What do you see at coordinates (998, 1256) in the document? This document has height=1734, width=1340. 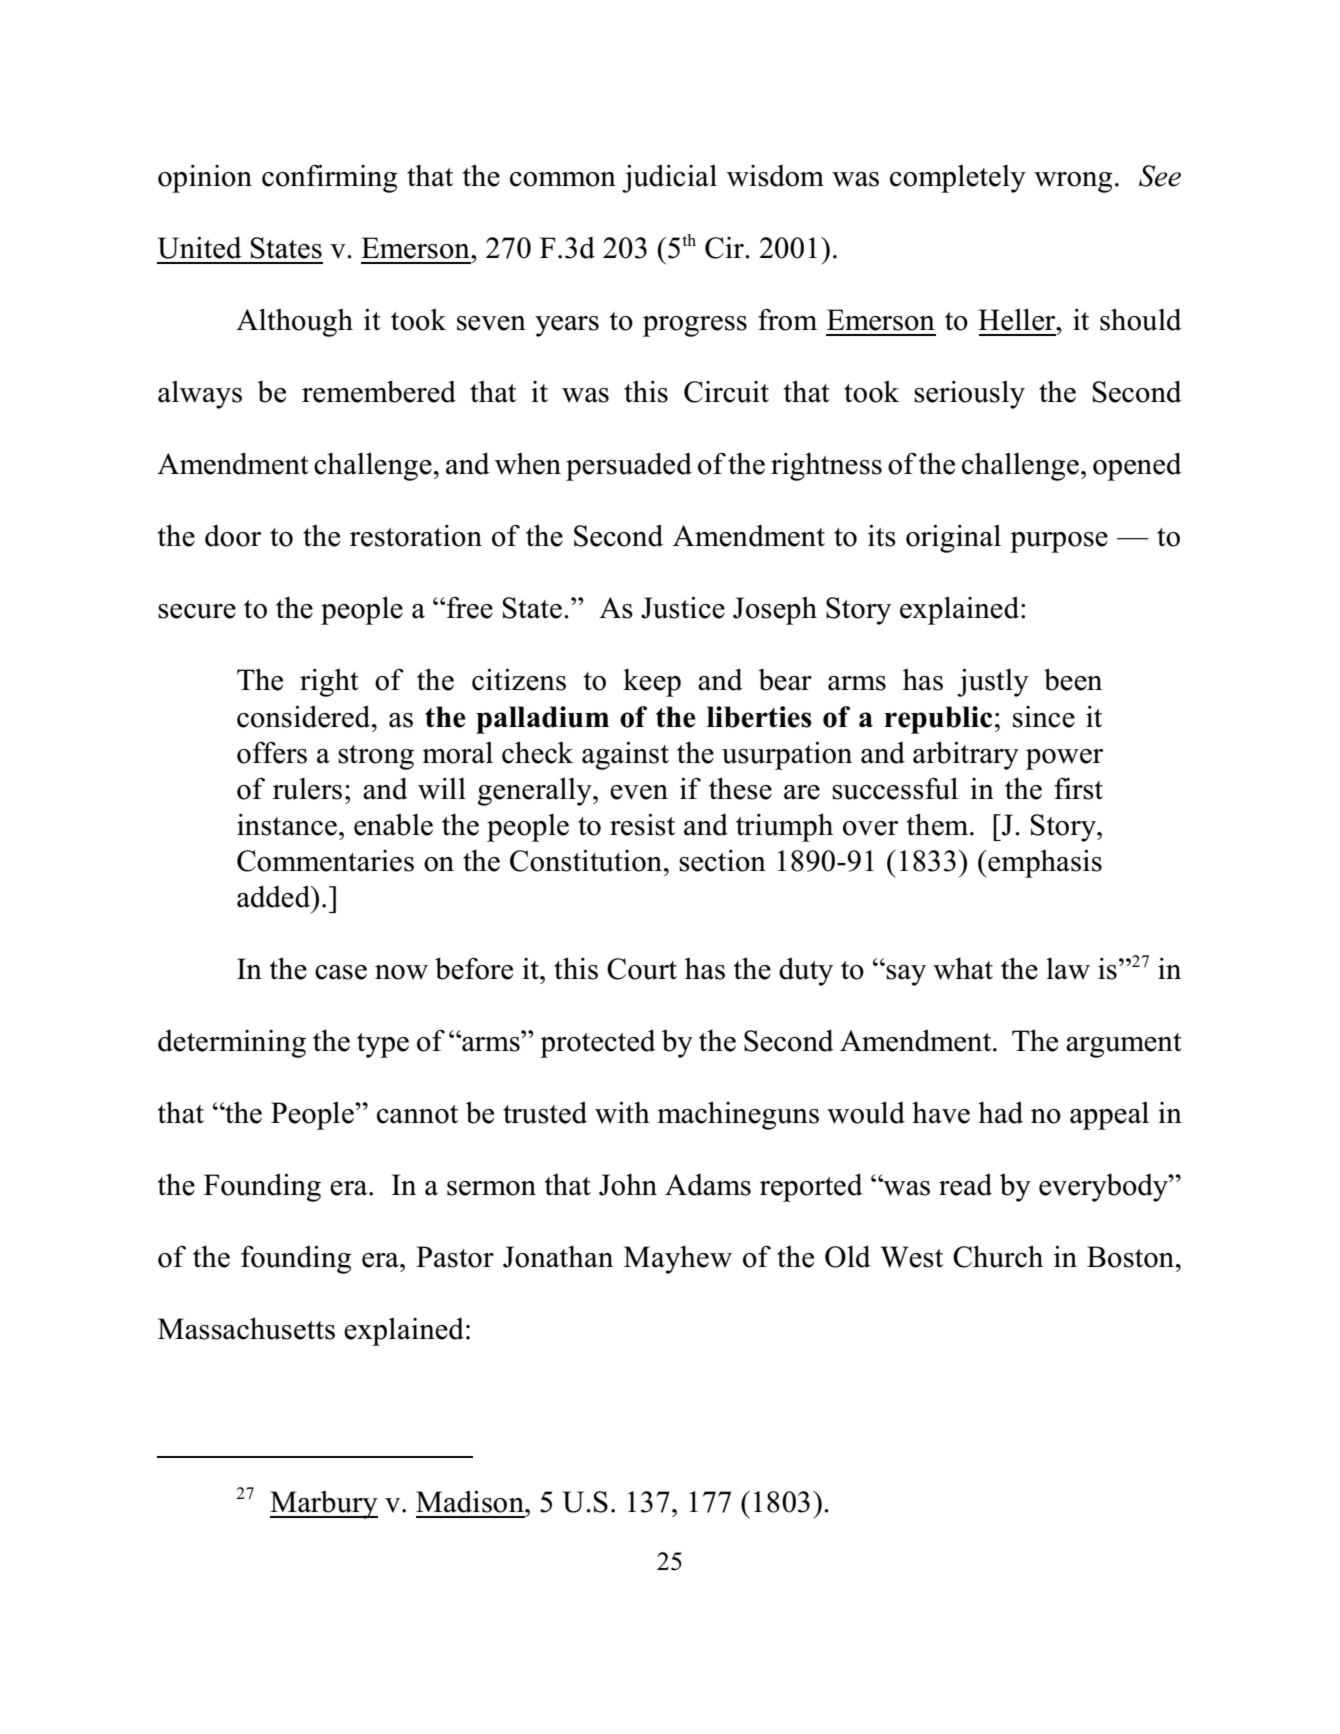 I see `Church` at bounding box center [998, 1256].
